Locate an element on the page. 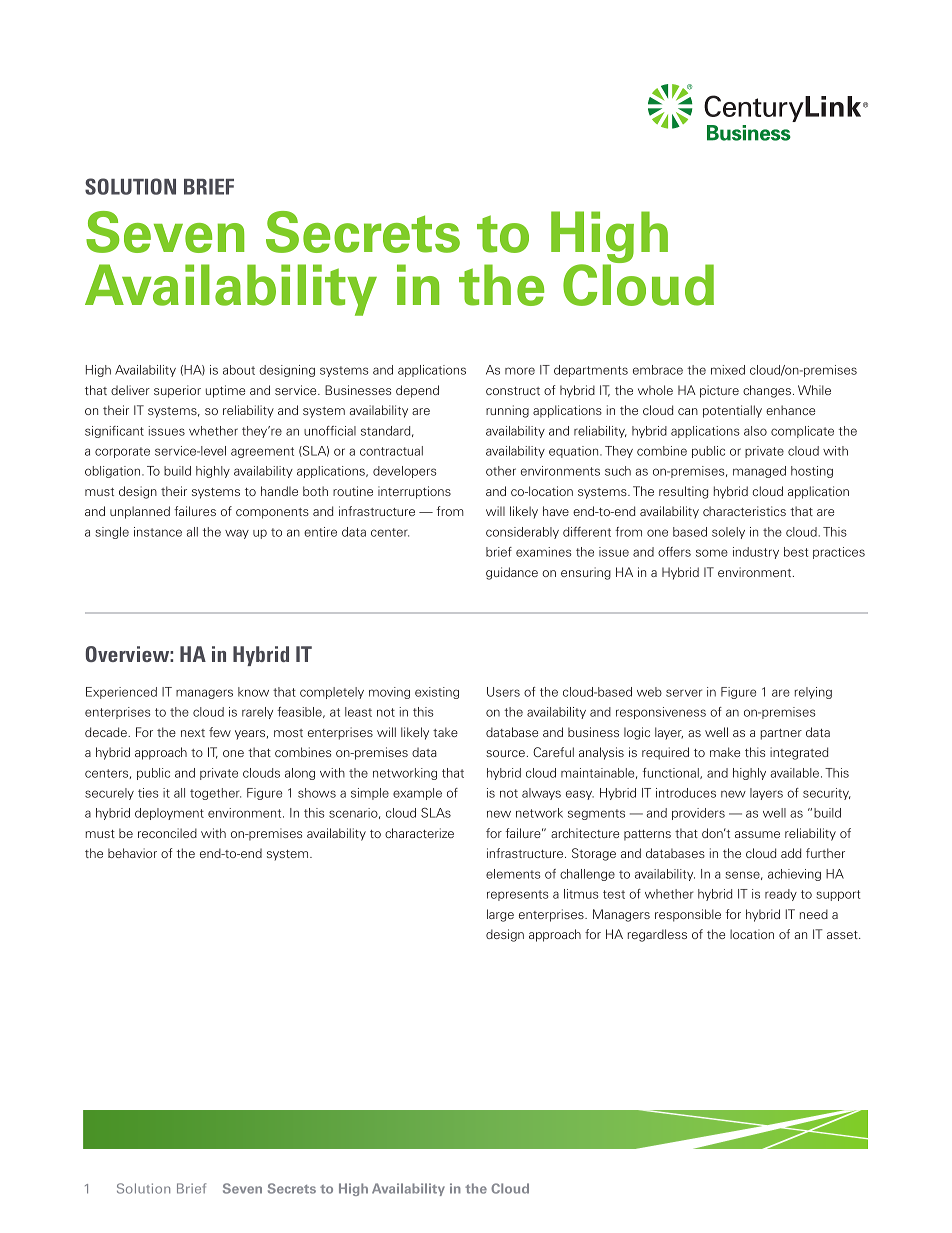 The image size is (952, 1233). behavior is located at coordinates (132, 853).
